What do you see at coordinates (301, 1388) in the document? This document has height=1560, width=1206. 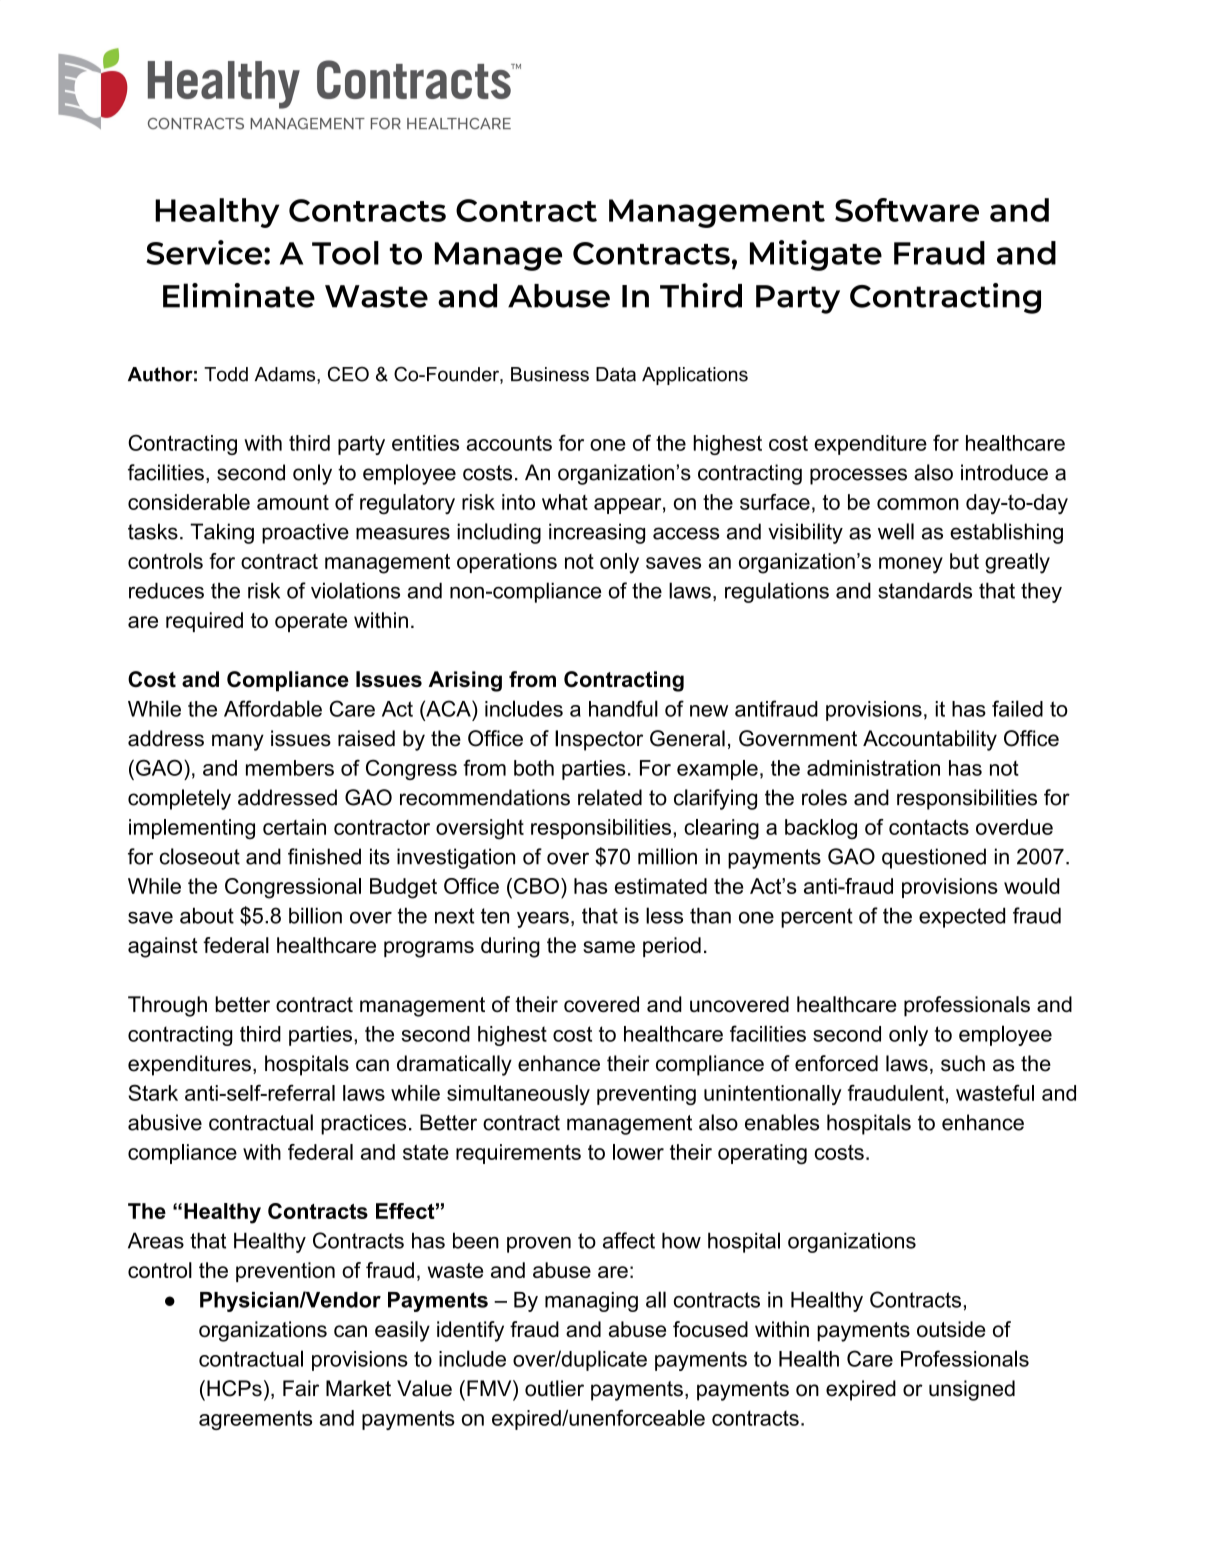 I see `Fair` at bounding box center [301, 1388].
